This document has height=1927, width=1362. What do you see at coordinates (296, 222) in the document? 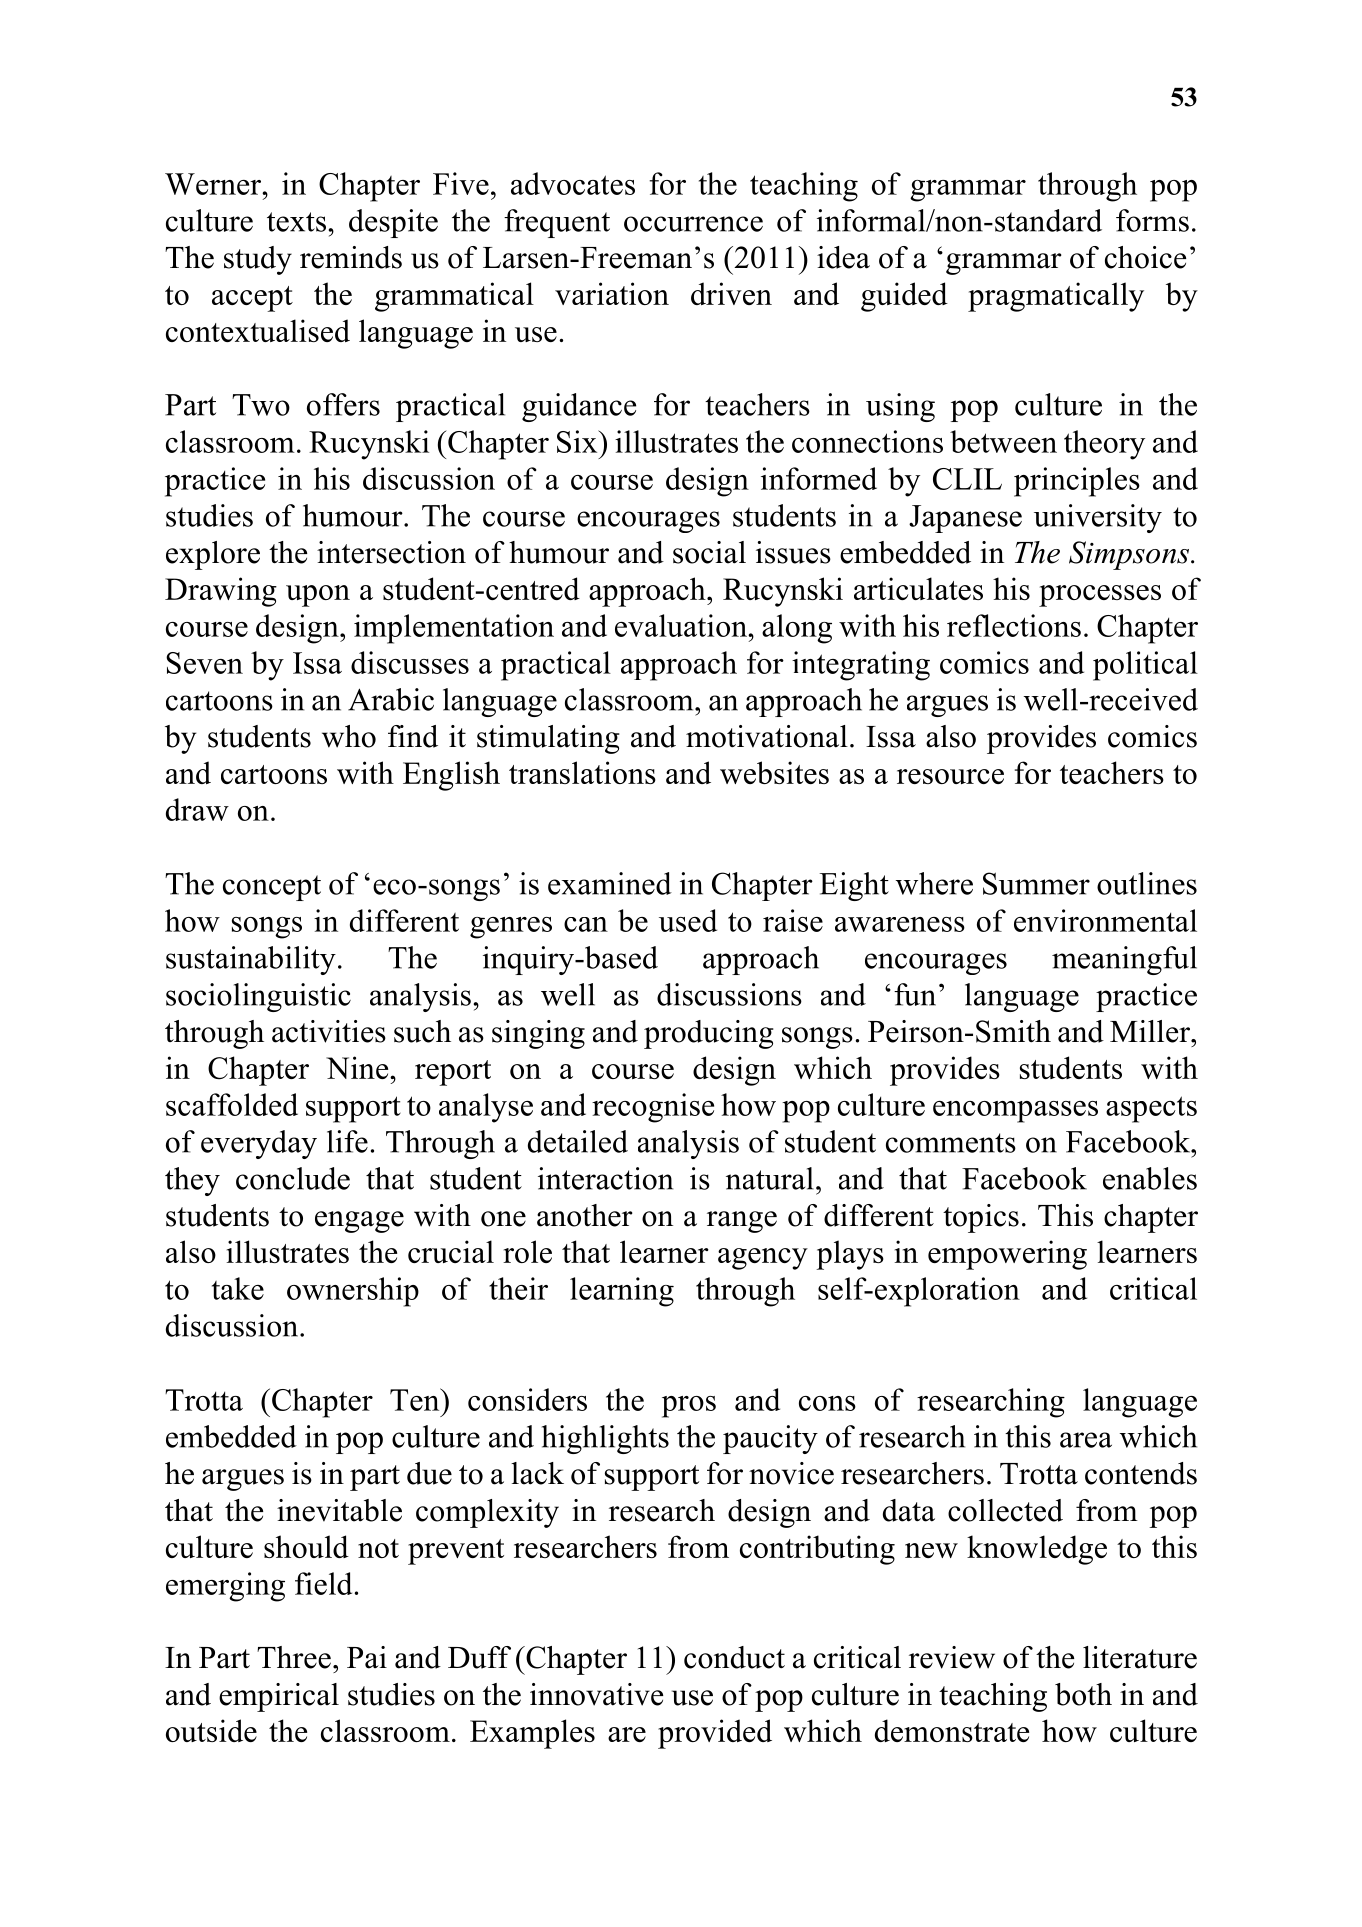
I see `texts` at bounding box center [296, 222].
